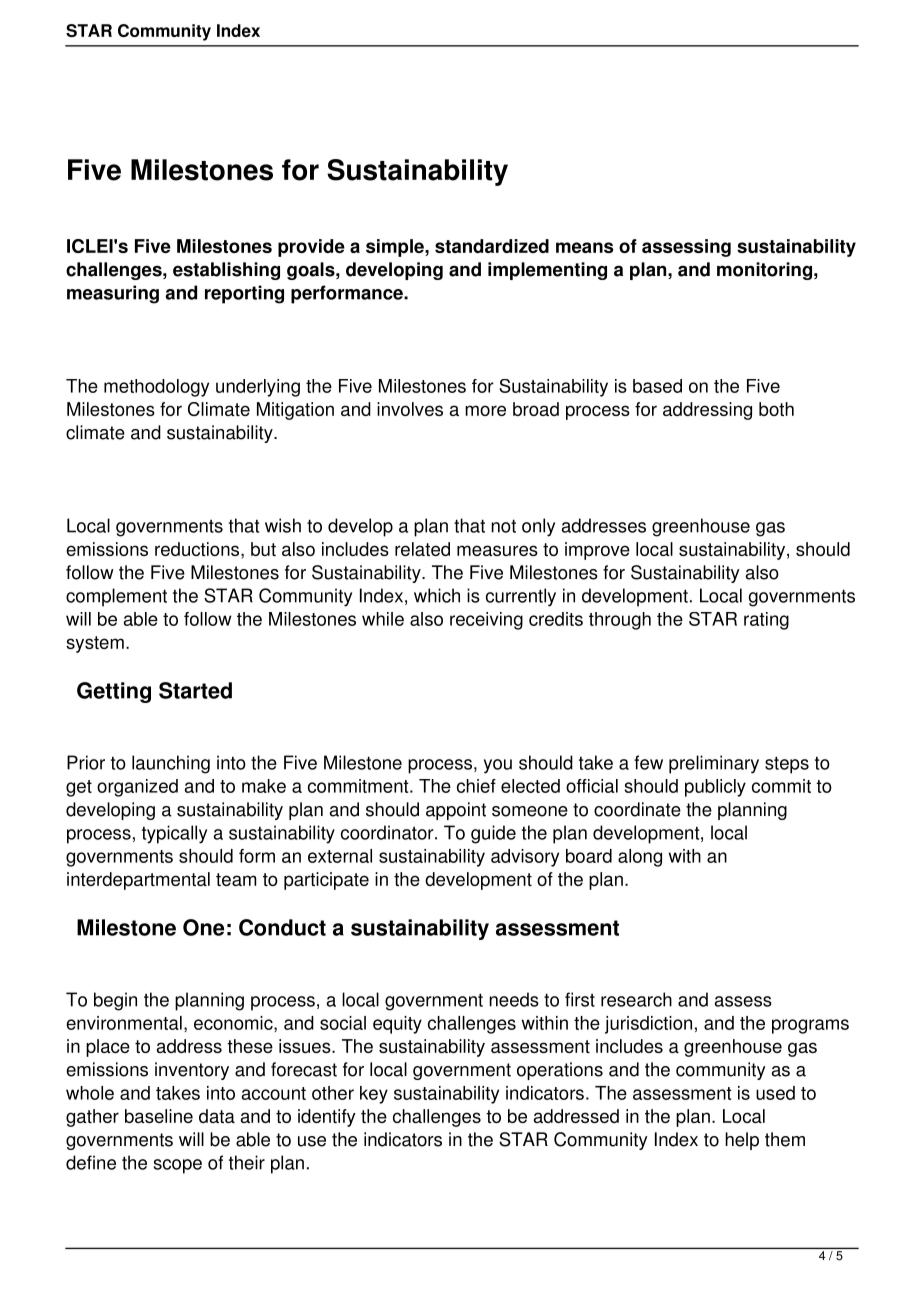 The width and height of the screenshot is (924, 1308). Describe the element at coordinates (492, 246) in the screenshot. I see `standardized` at that location.
